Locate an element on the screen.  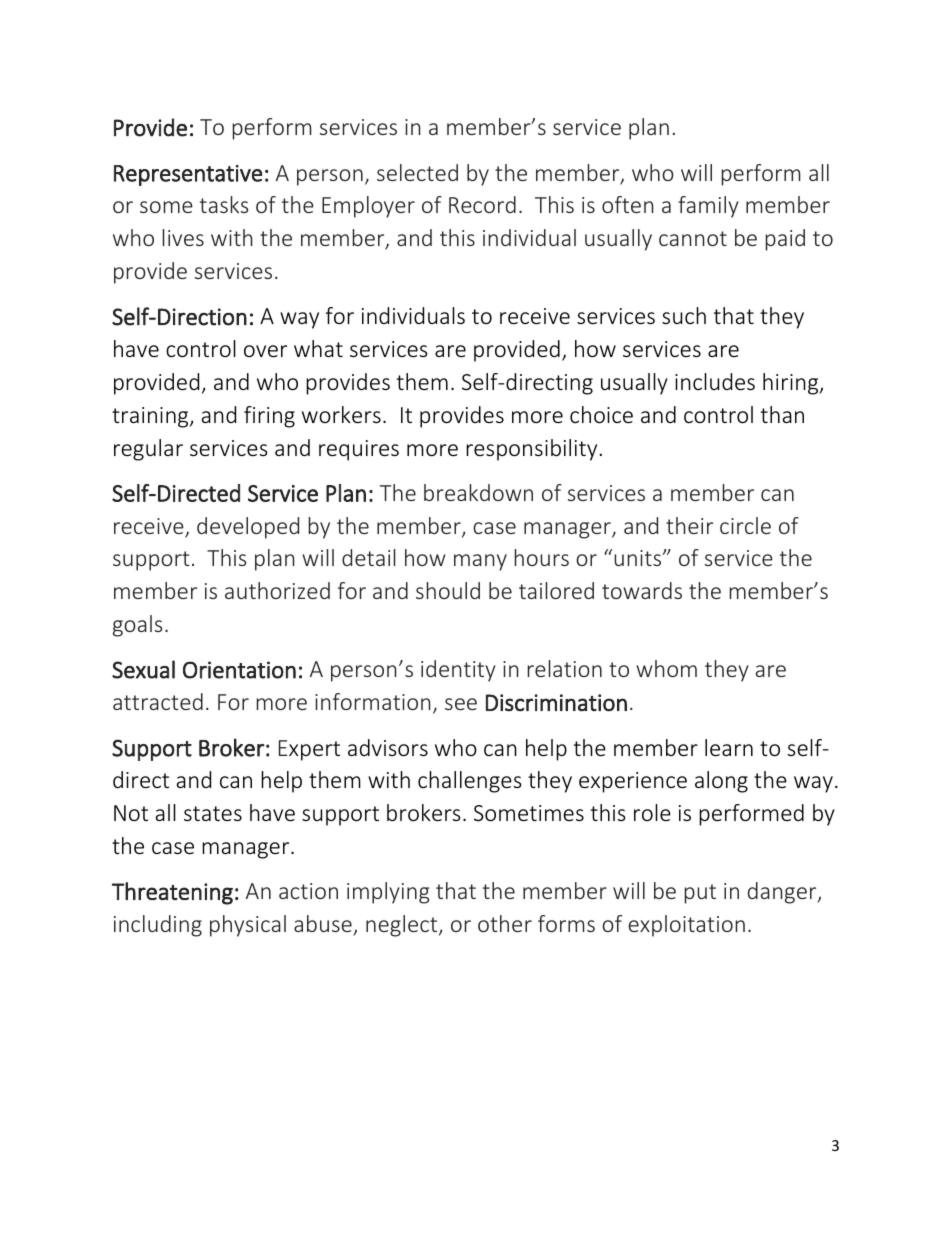
firing is located at coordinates (269, 417).
